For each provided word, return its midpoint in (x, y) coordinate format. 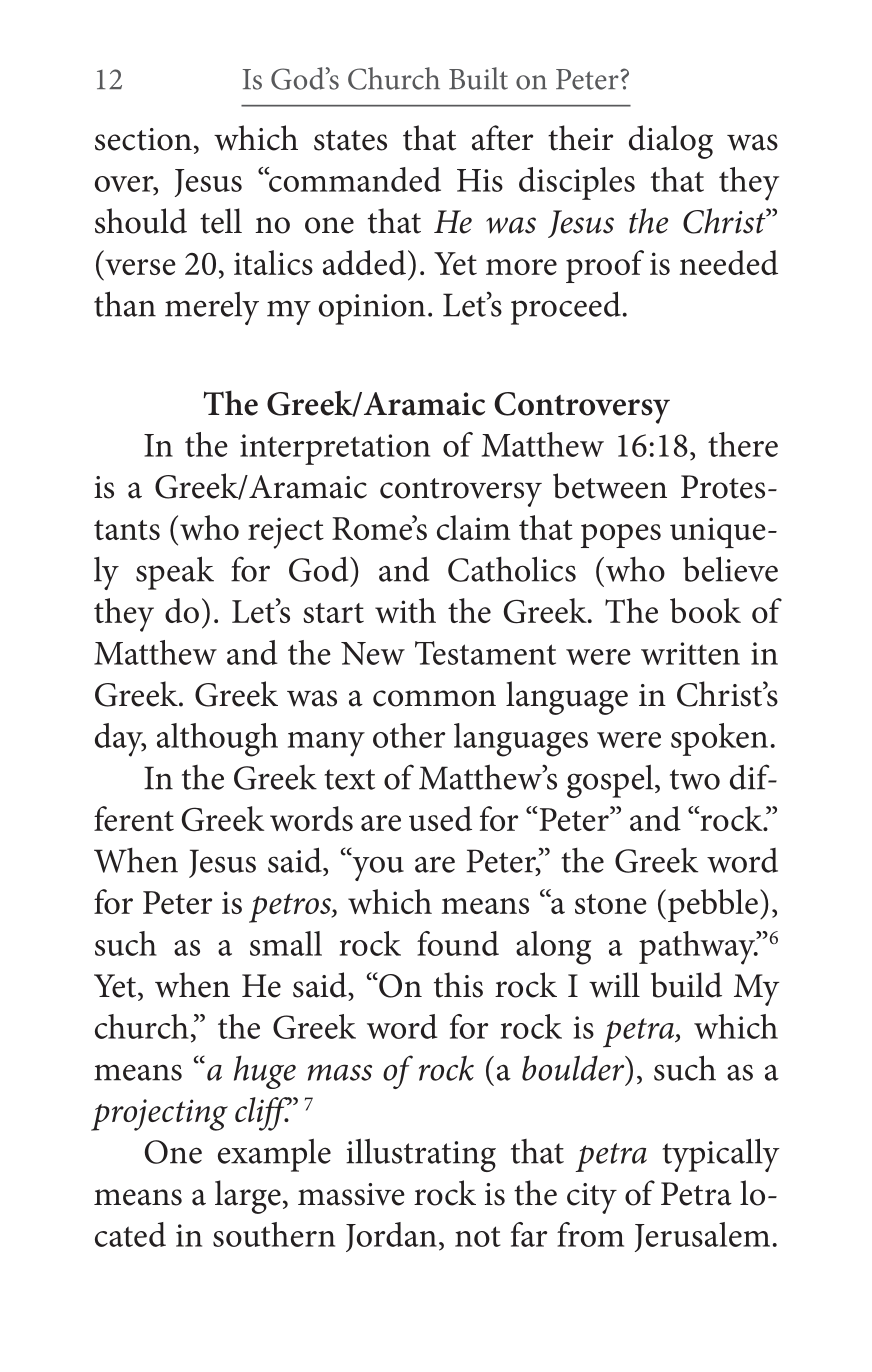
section (143, 139)
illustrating (421, 1155)
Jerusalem (702, 1237)
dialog (671, 142)
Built (478, 78)
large (248, 1197)
